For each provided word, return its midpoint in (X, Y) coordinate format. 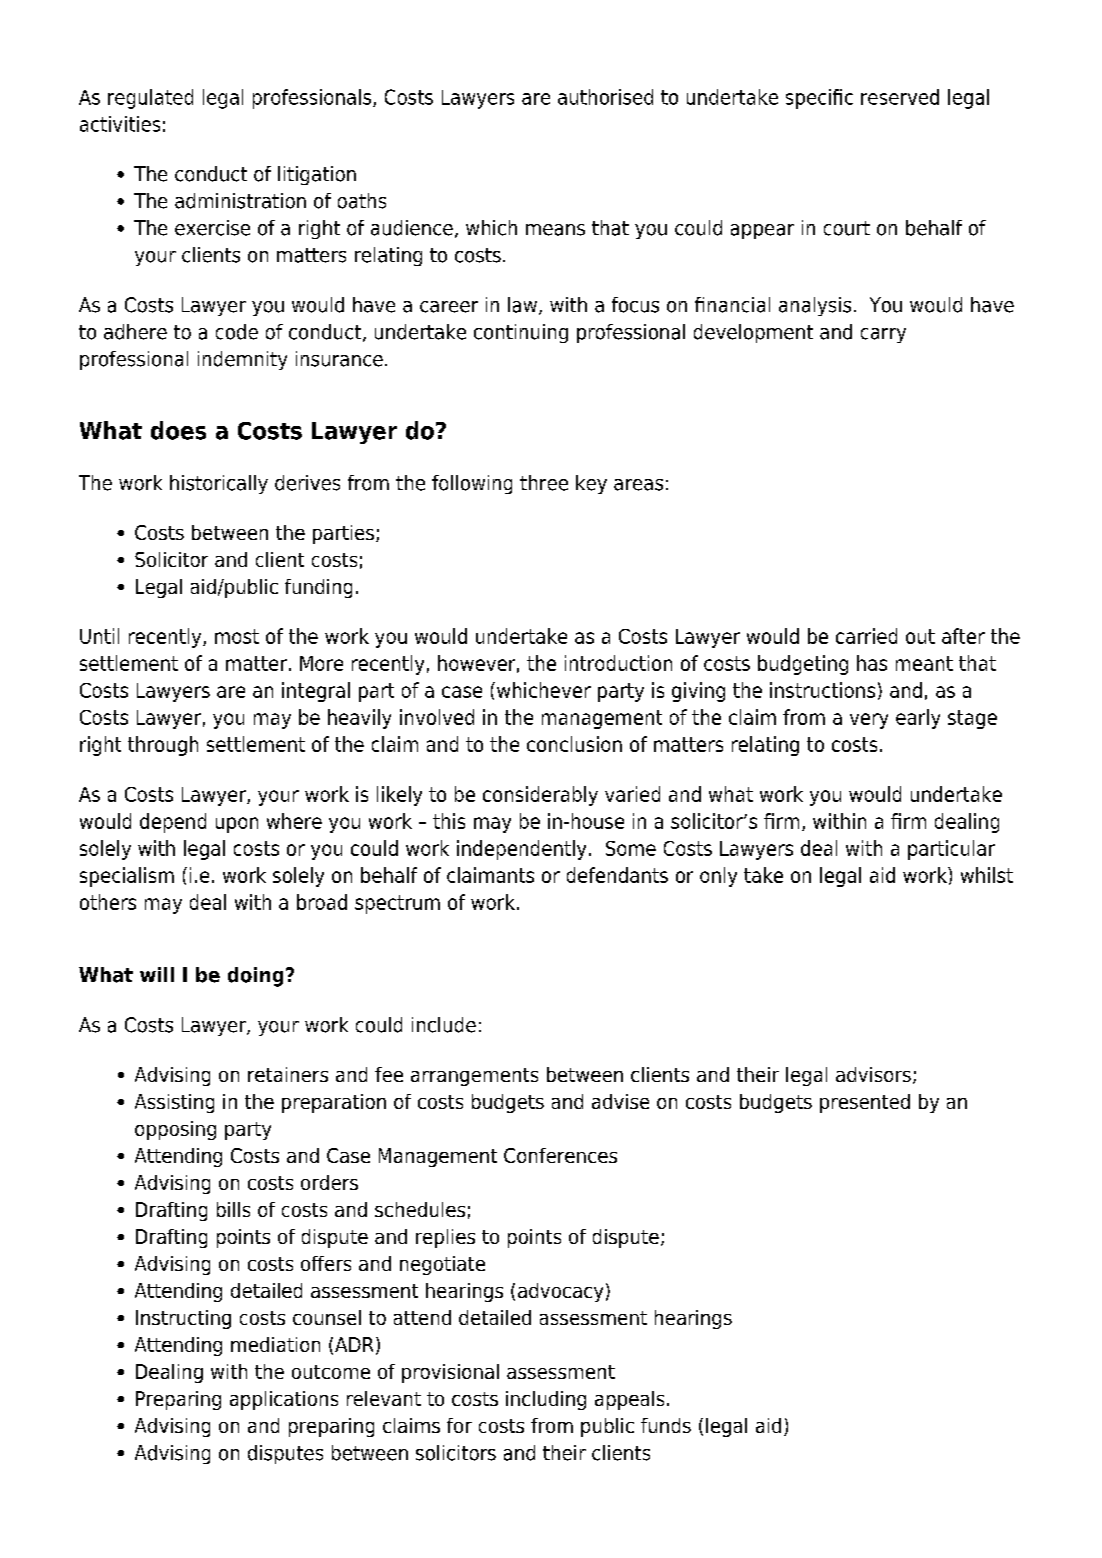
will (157, 974)
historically (219, 484)
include (444, 1025)
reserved (900, 97)
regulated (150, 99)
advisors (873, 1074)
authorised (605, 97)
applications (284, 1400)
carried (866, 636)
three (544, 483)
